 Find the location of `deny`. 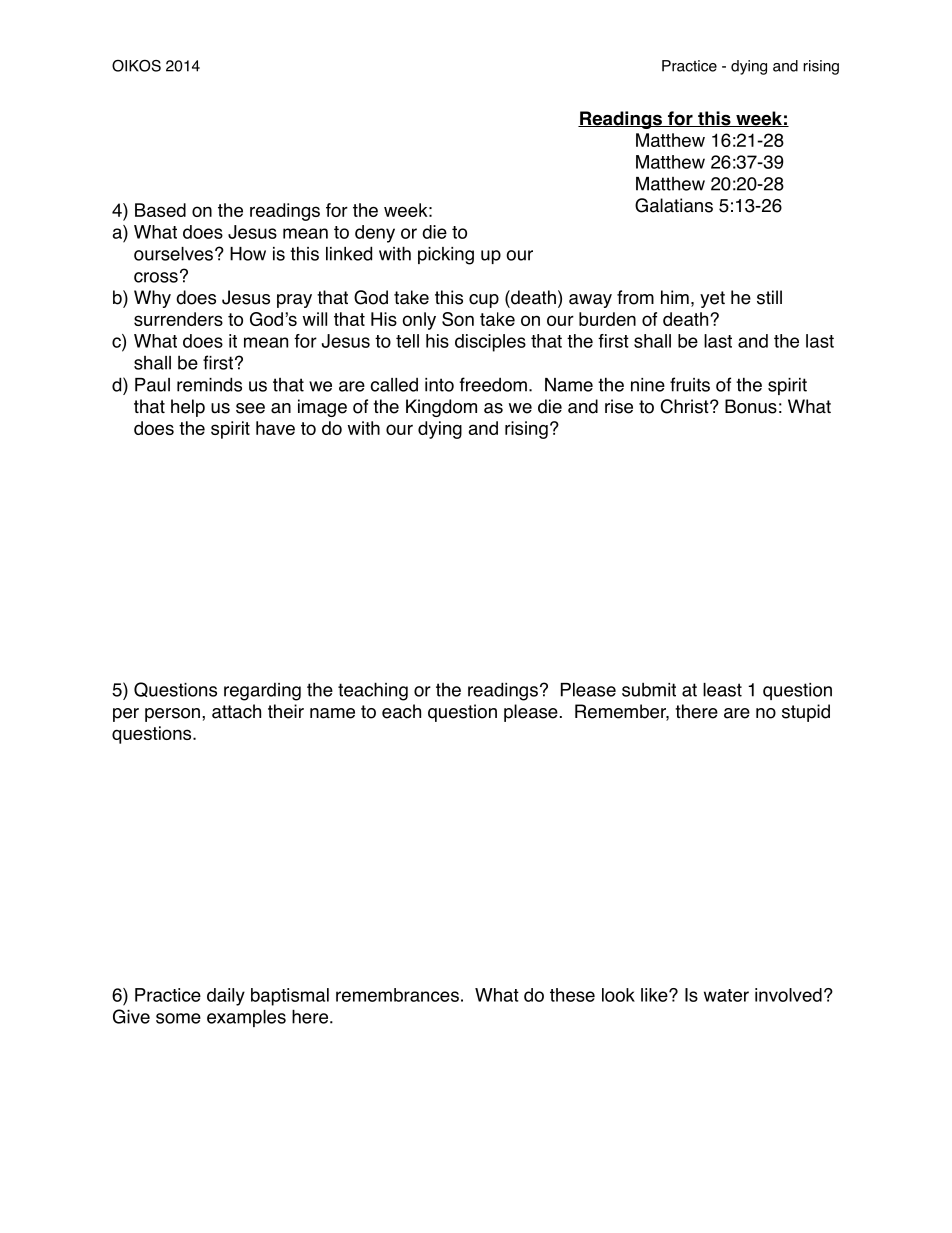

deny is located at coordinates (375, 234).
